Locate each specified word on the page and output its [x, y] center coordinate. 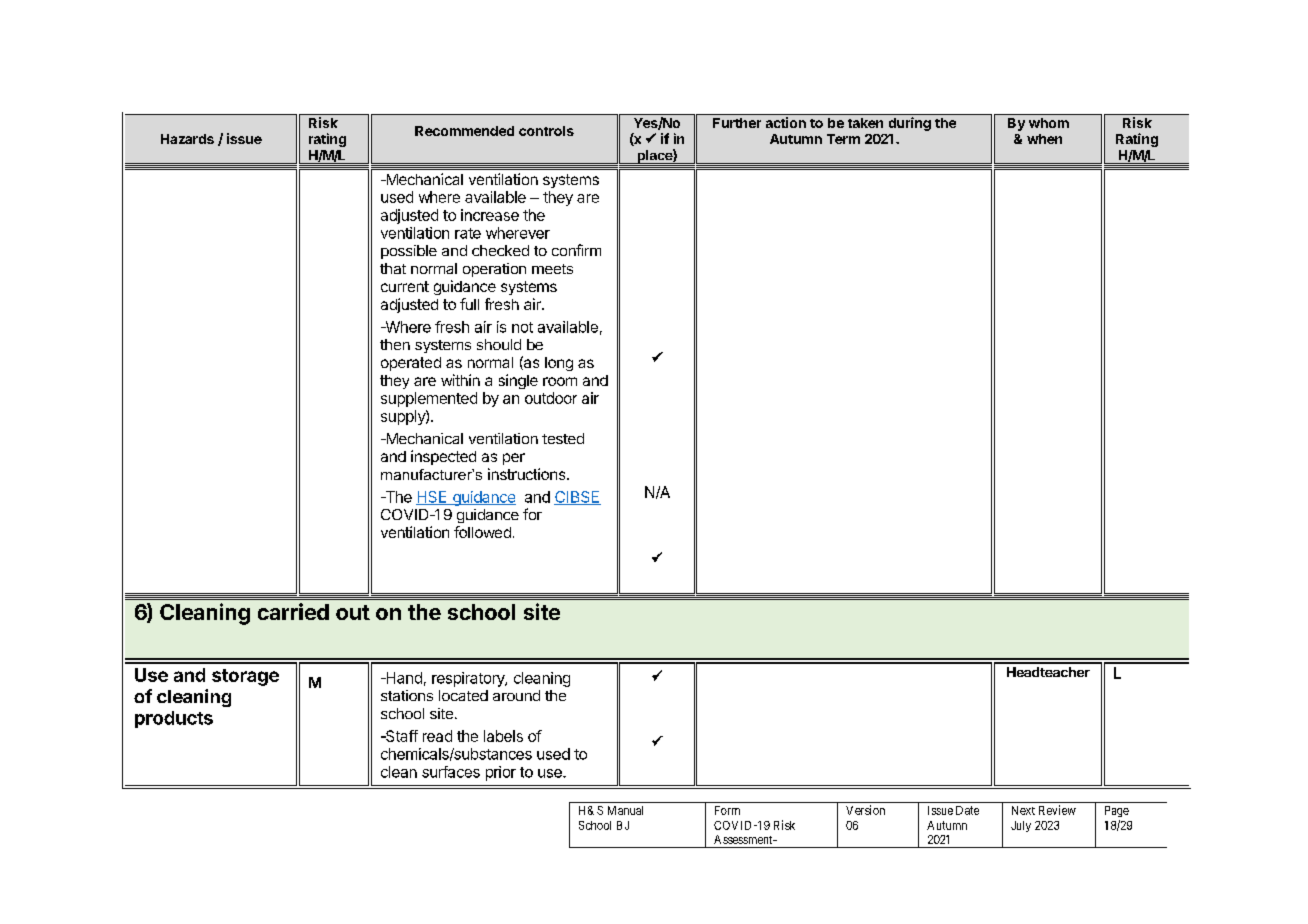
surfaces [451, 772]
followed [482, 532]
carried [293, 611]
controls [546, 131]
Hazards [187, 139]
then [395, 344]
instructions [528, 474]
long [559, 364]
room [560, 381]
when [1044, 139]
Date [967, 810]
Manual [625, 810]
